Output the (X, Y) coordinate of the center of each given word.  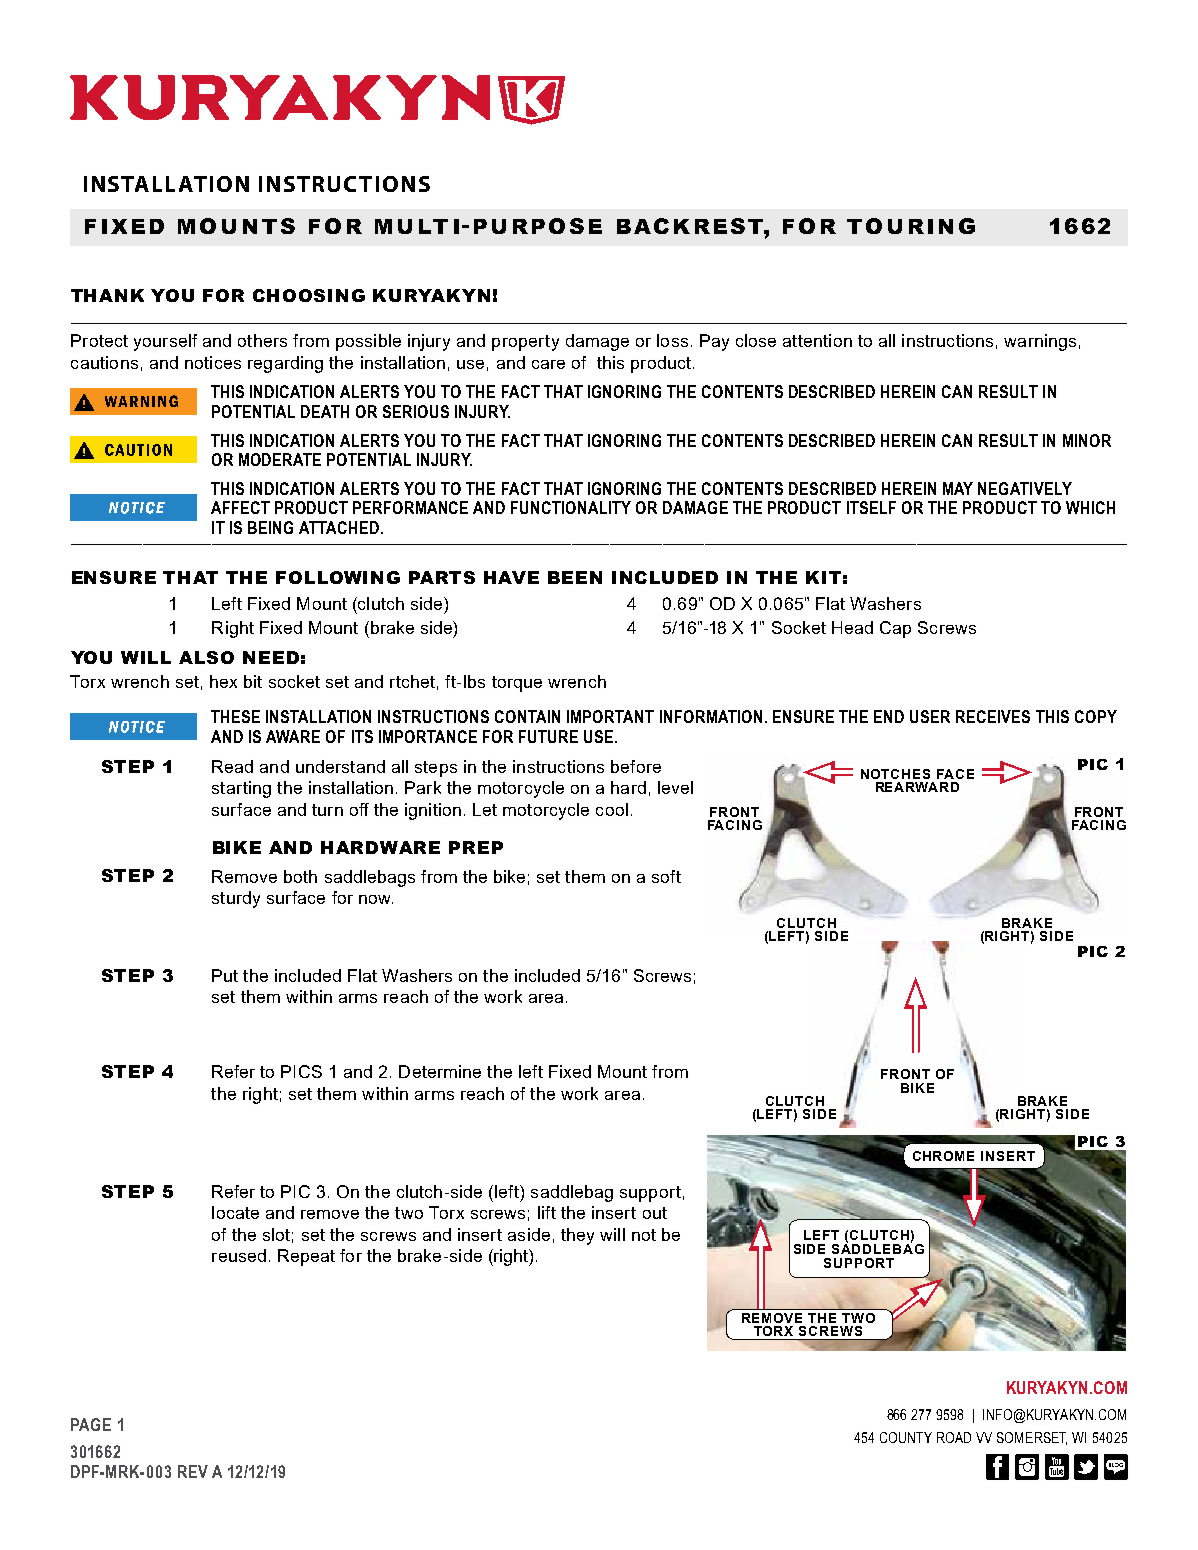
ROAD (954, 1437)
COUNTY (906, 1437)
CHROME (943, 1156)
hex (223, 681)
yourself (165, 342)
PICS (301, 1071)
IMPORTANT (610, 716)
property (525, 343)
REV (193, 1471)
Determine (440, 1071)
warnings (1040, 342)
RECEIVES (993, 716)
